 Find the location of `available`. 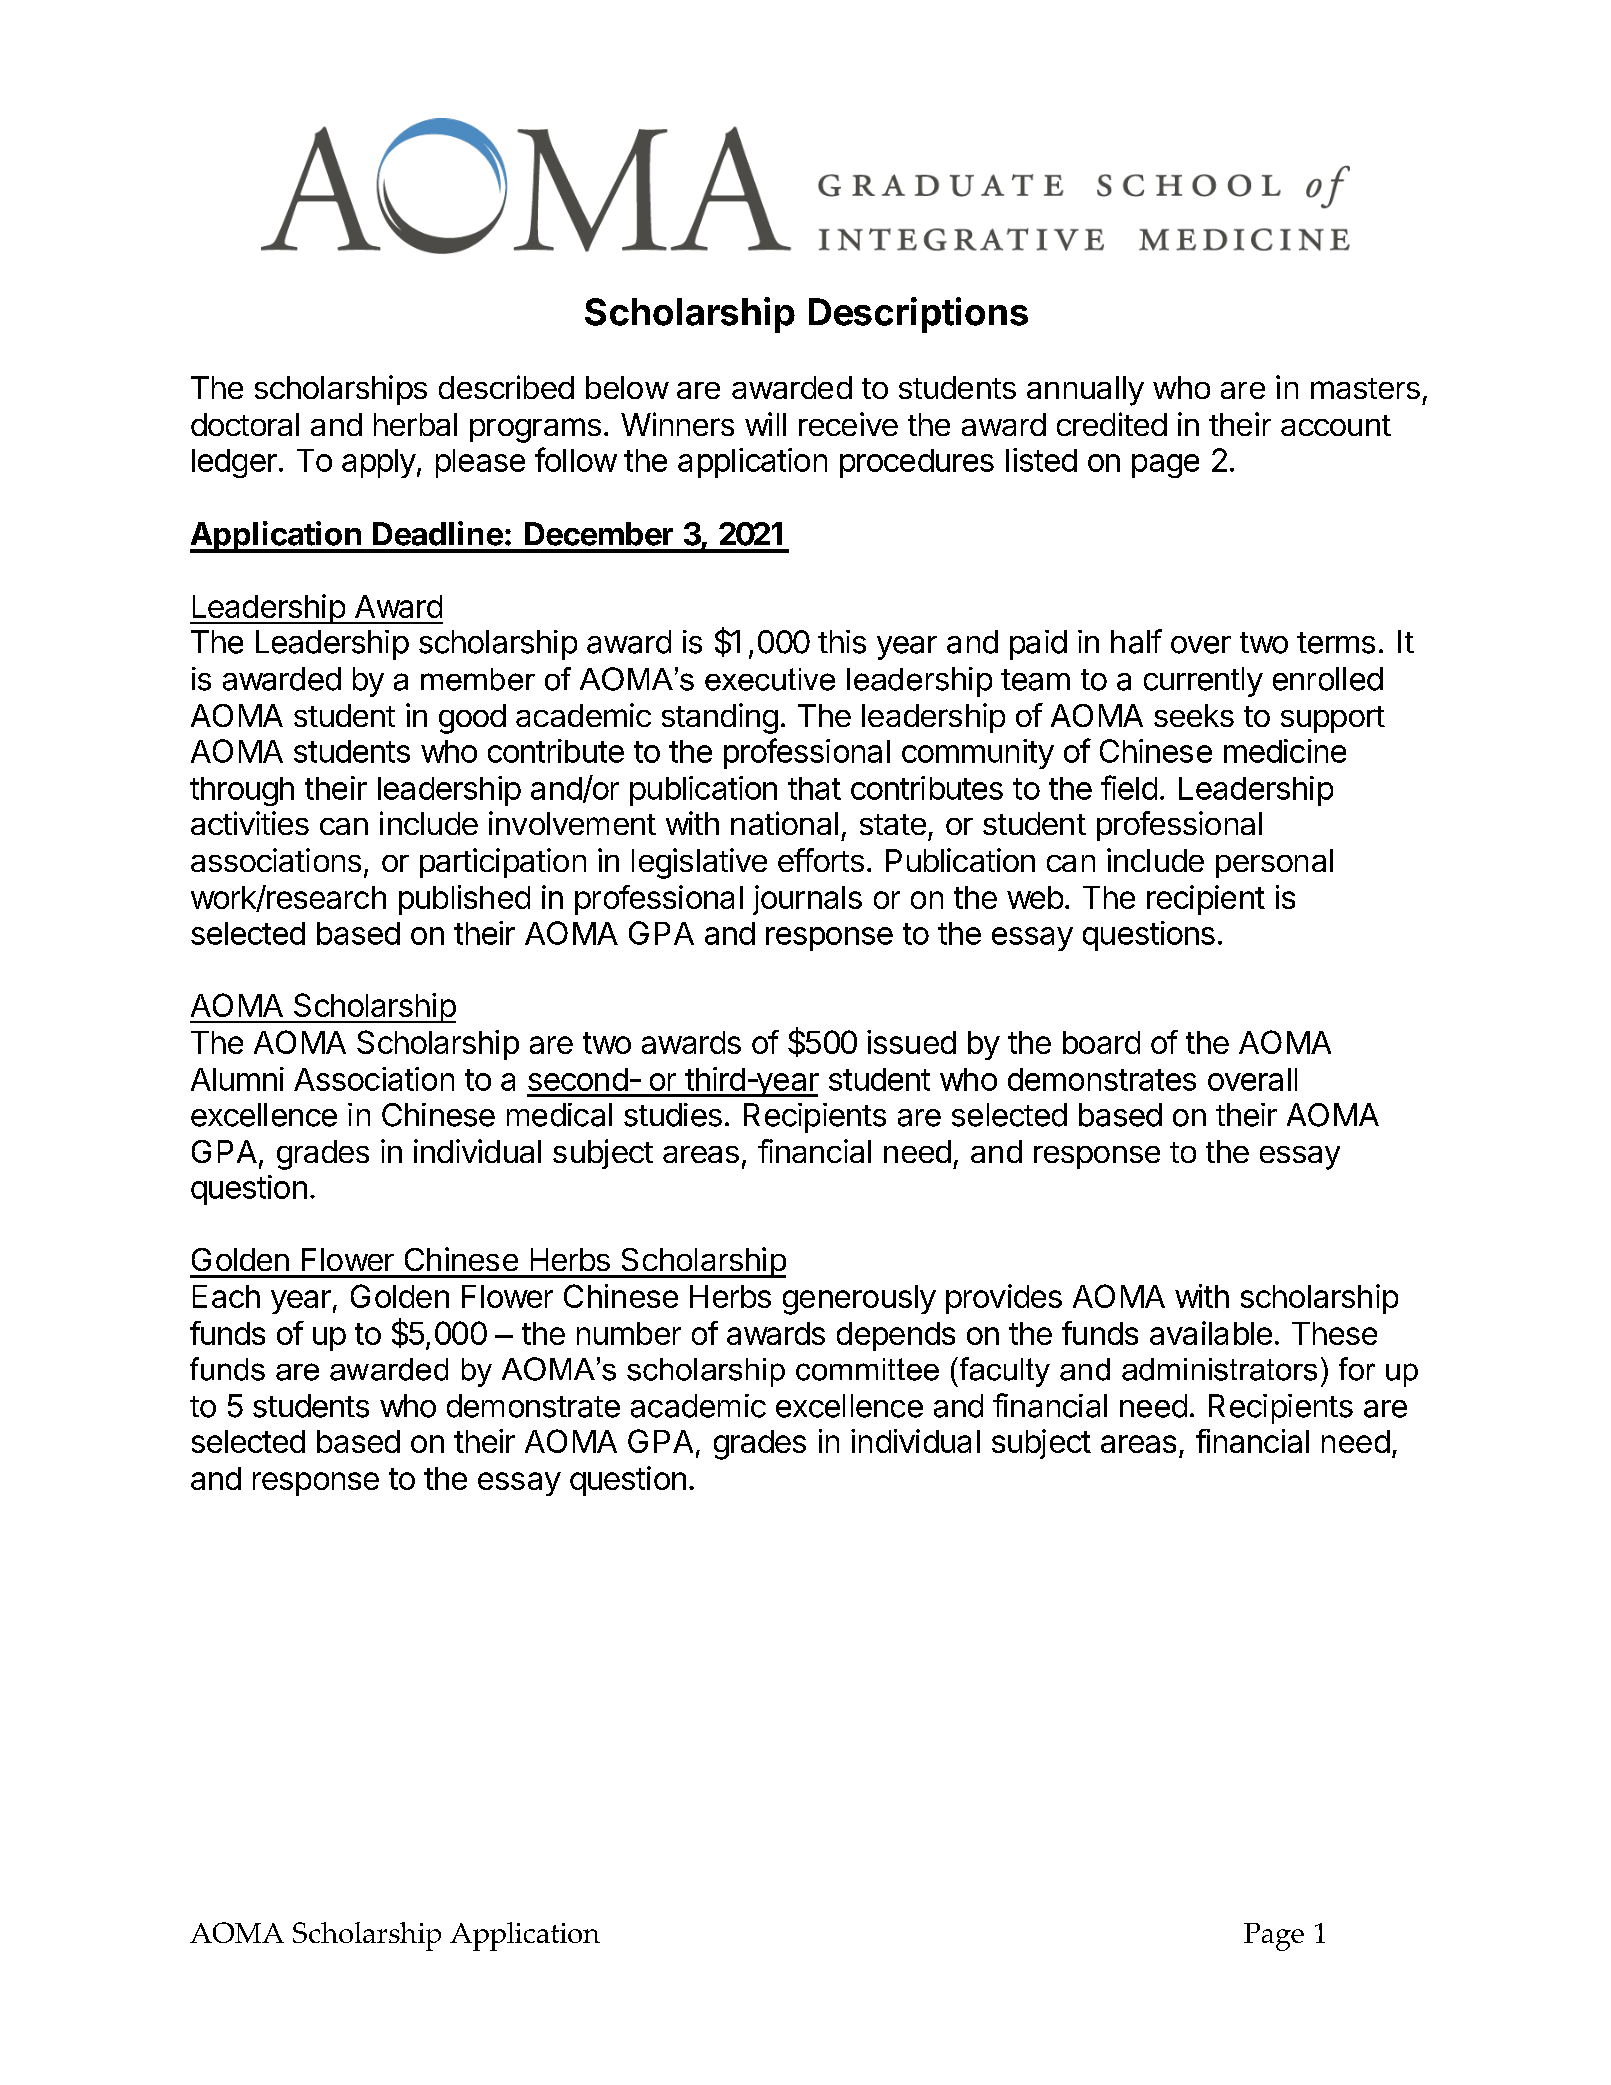

available is located at coordinates (1211, 1333).
